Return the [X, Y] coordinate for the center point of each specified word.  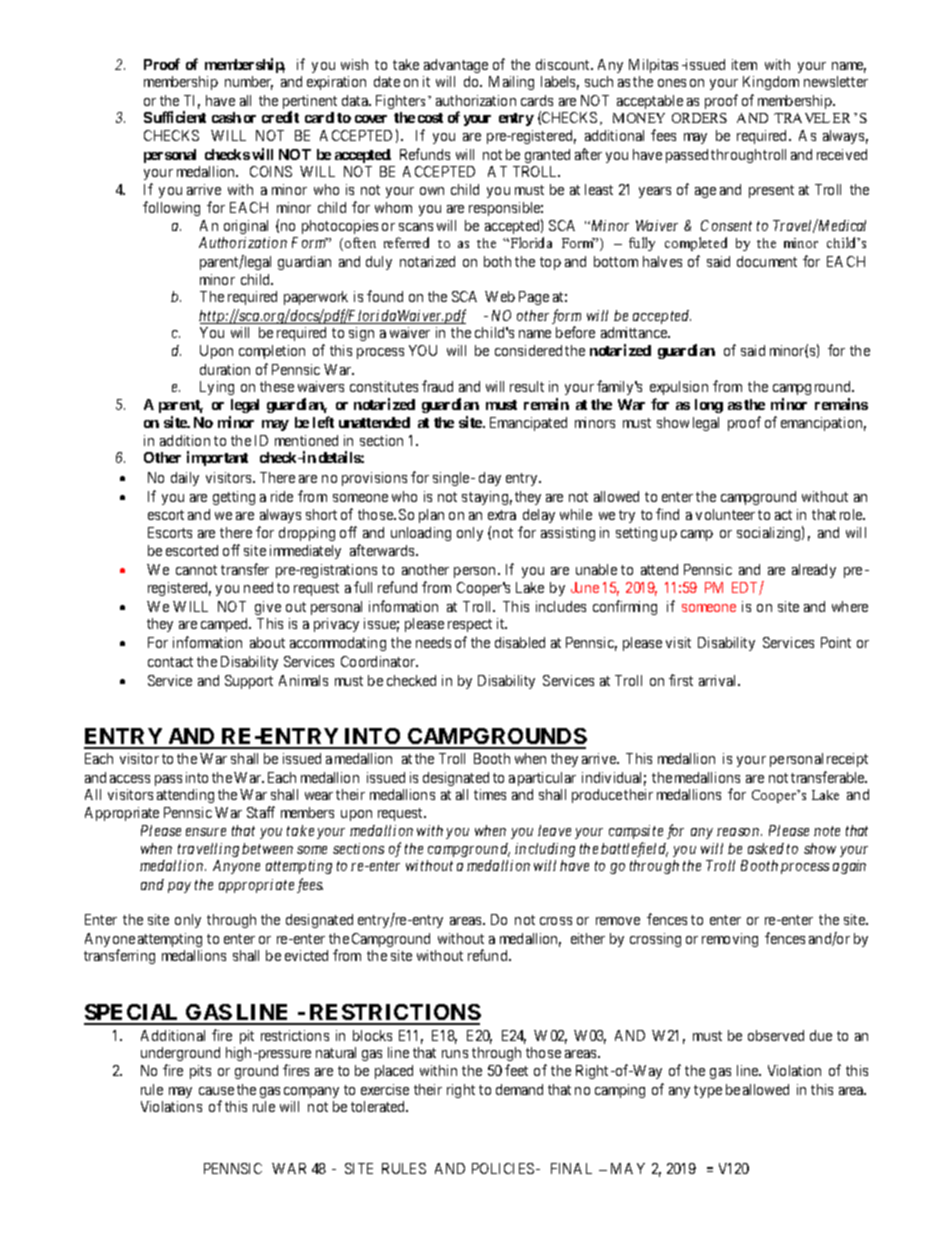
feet [516, 1070]
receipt [847, 760]
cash [226, 117]
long [709, 406]
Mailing [511, 83]
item [744, 64]
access [130, 779]
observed [776, 1035]
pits [200, 1072]
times [490, 794]
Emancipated [528, 424]
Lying [217, 388]
